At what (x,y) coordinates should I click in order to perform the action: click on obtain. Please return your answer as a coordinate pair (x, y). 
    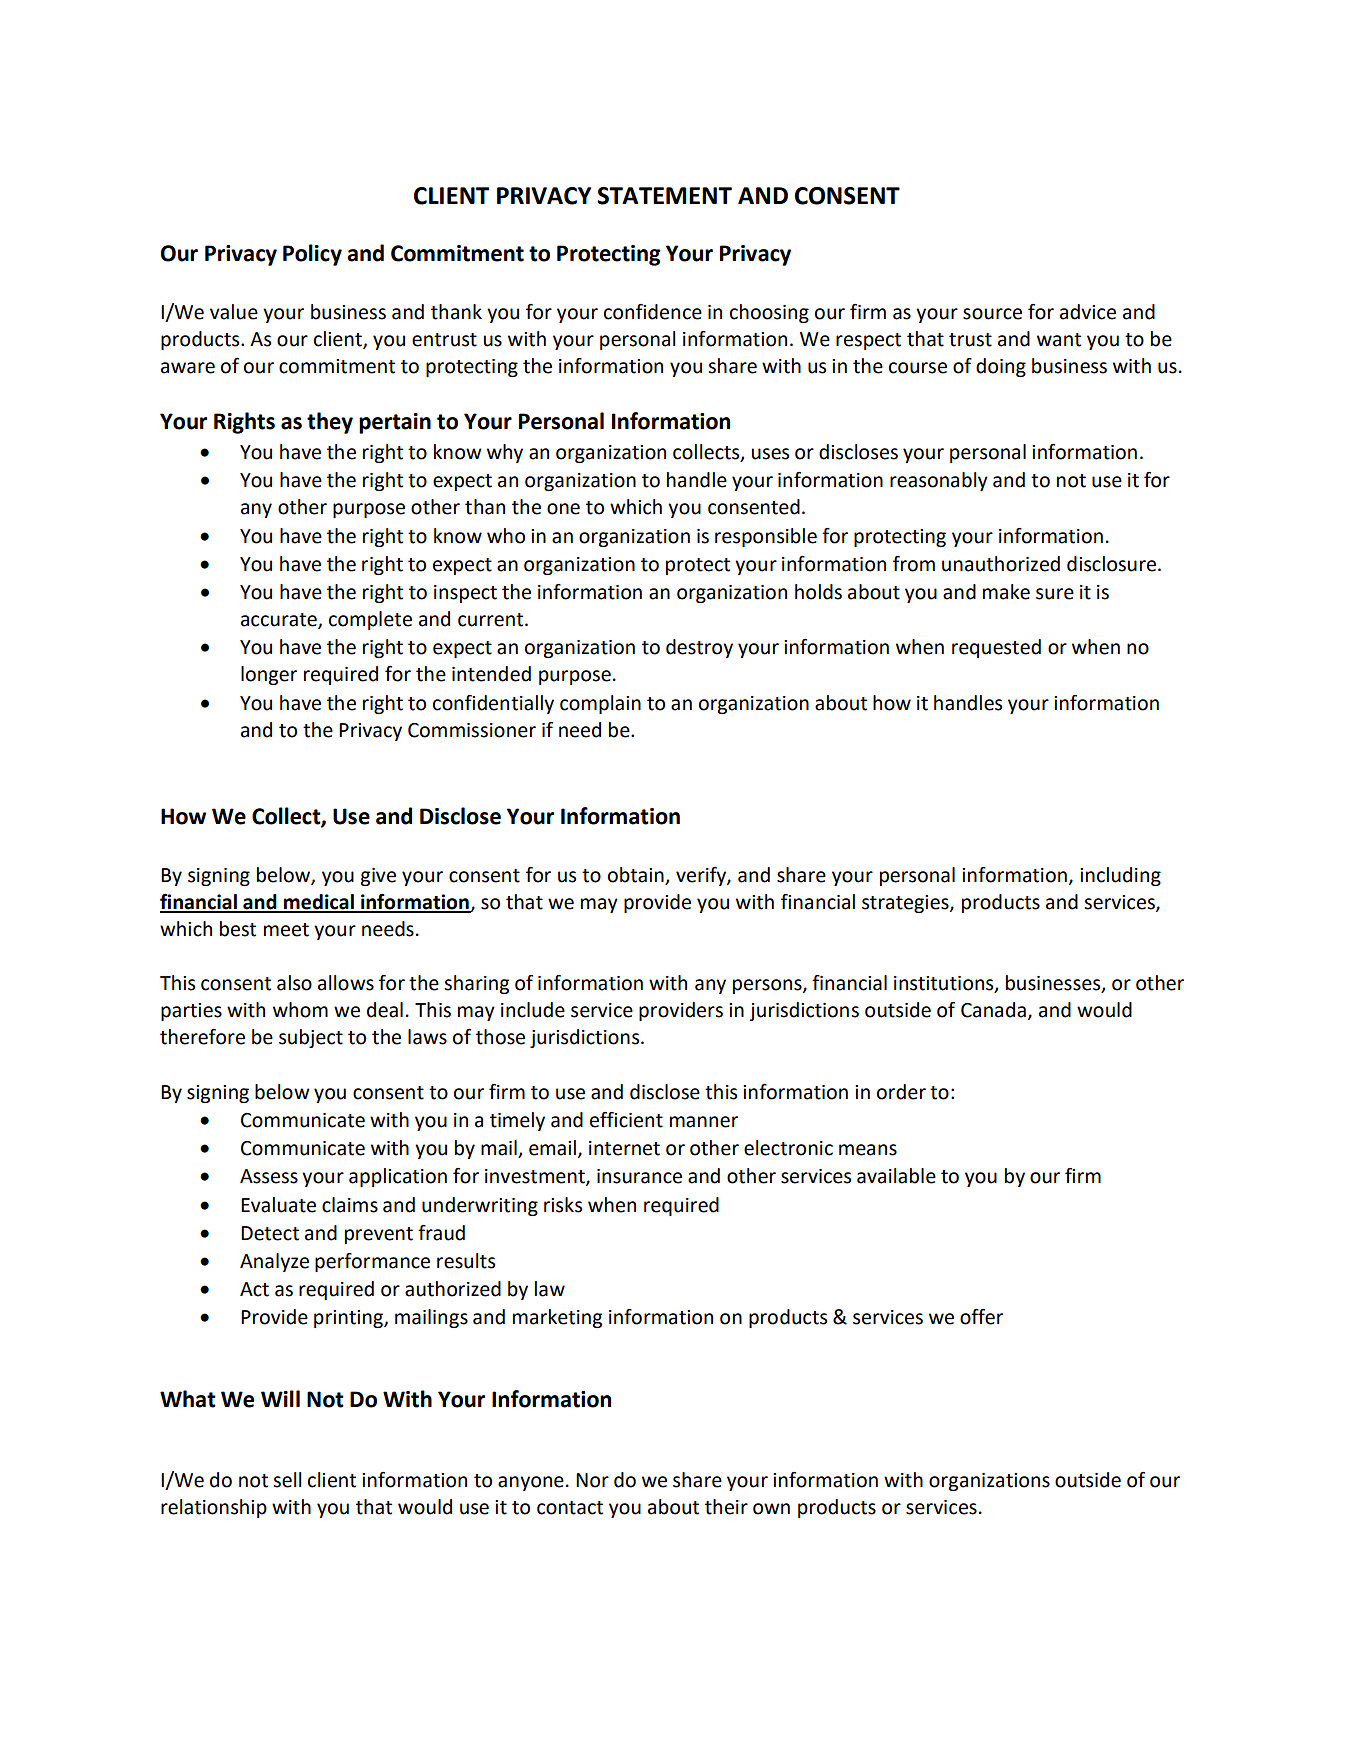
    Looking at the image, I should click on (636, 875).
